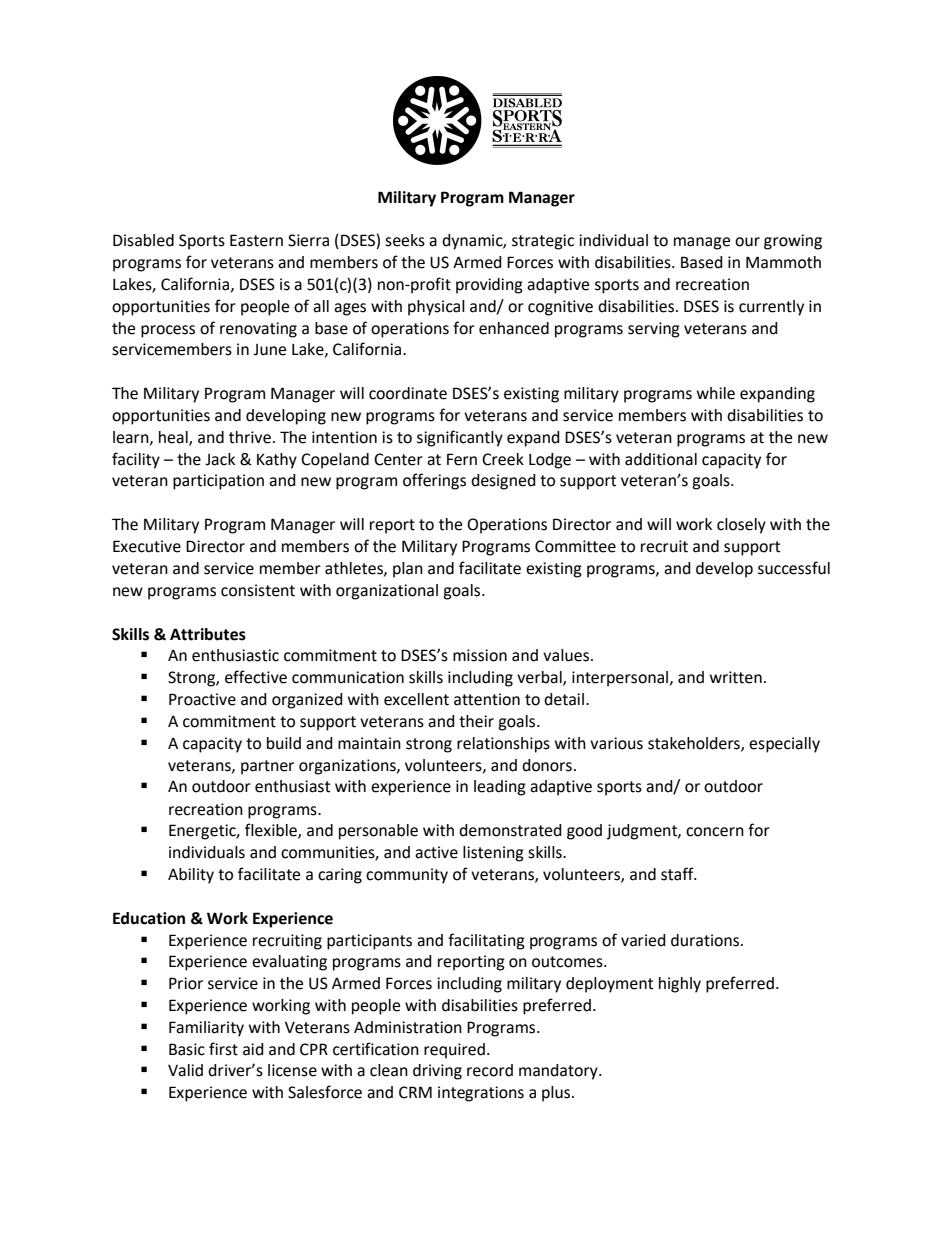 This image has height=1233, width=952. What do you see at coordinates (741, 526) in the image?
I see `closely` at bounding box center [741, 526].
